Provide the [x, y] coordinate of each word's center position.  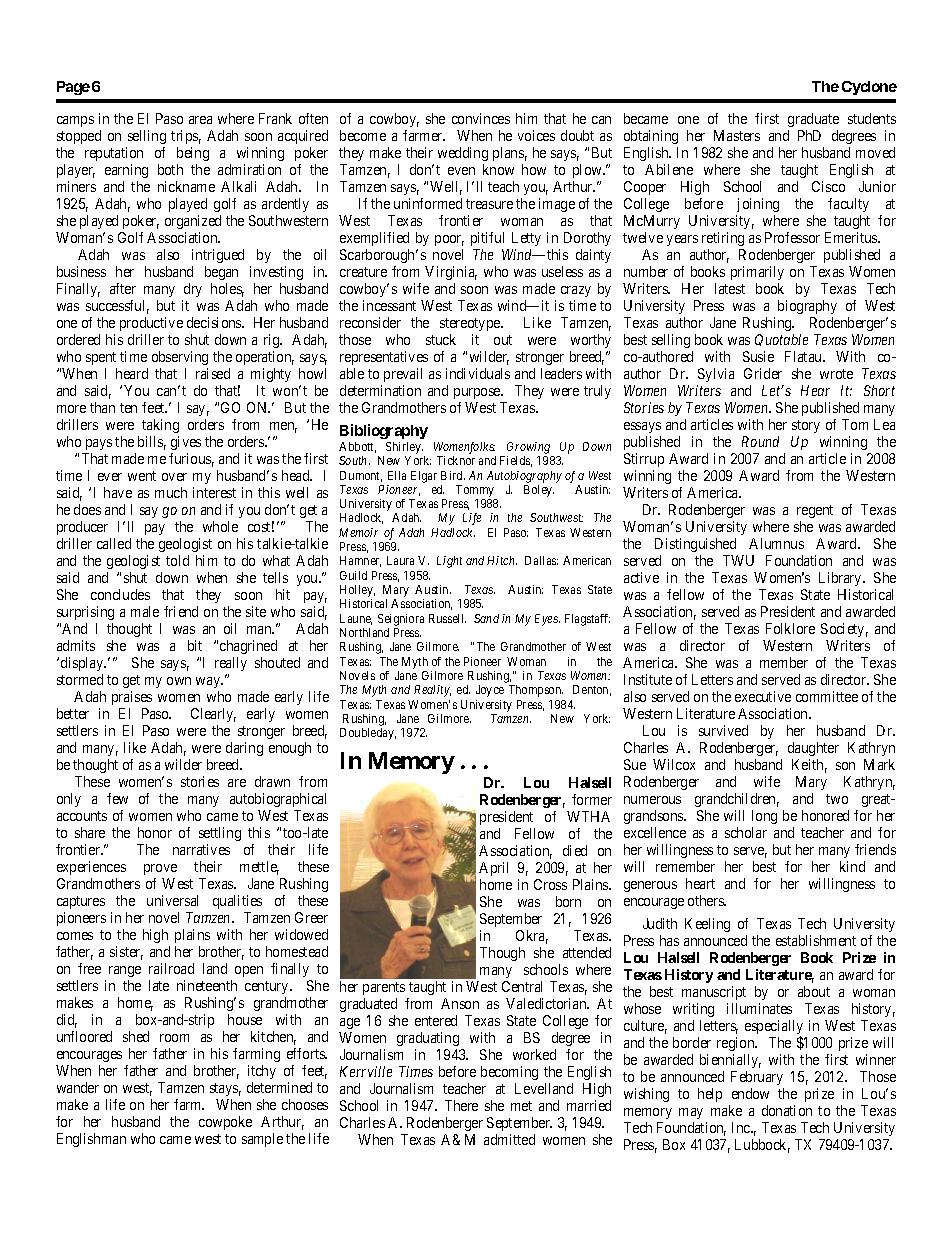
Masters [737, 135]
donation [787, 1110]
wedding [463, 154]
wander [78, 1087]
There [461, 1105]
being [193, 154]
